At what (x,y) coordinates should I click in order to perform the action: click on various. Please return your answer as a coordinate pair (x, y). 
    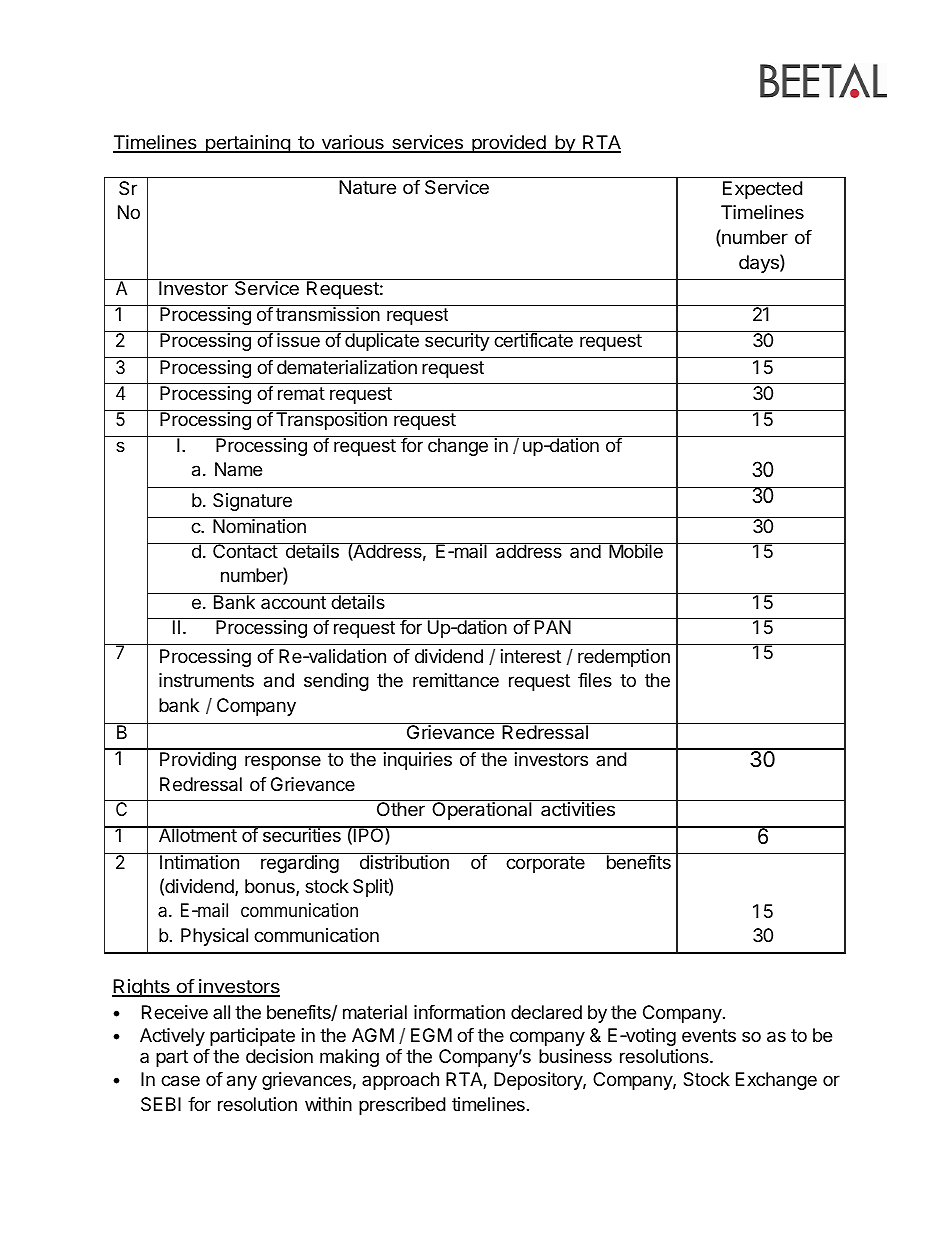
    Looking at the image, I should click on (352, 144).
